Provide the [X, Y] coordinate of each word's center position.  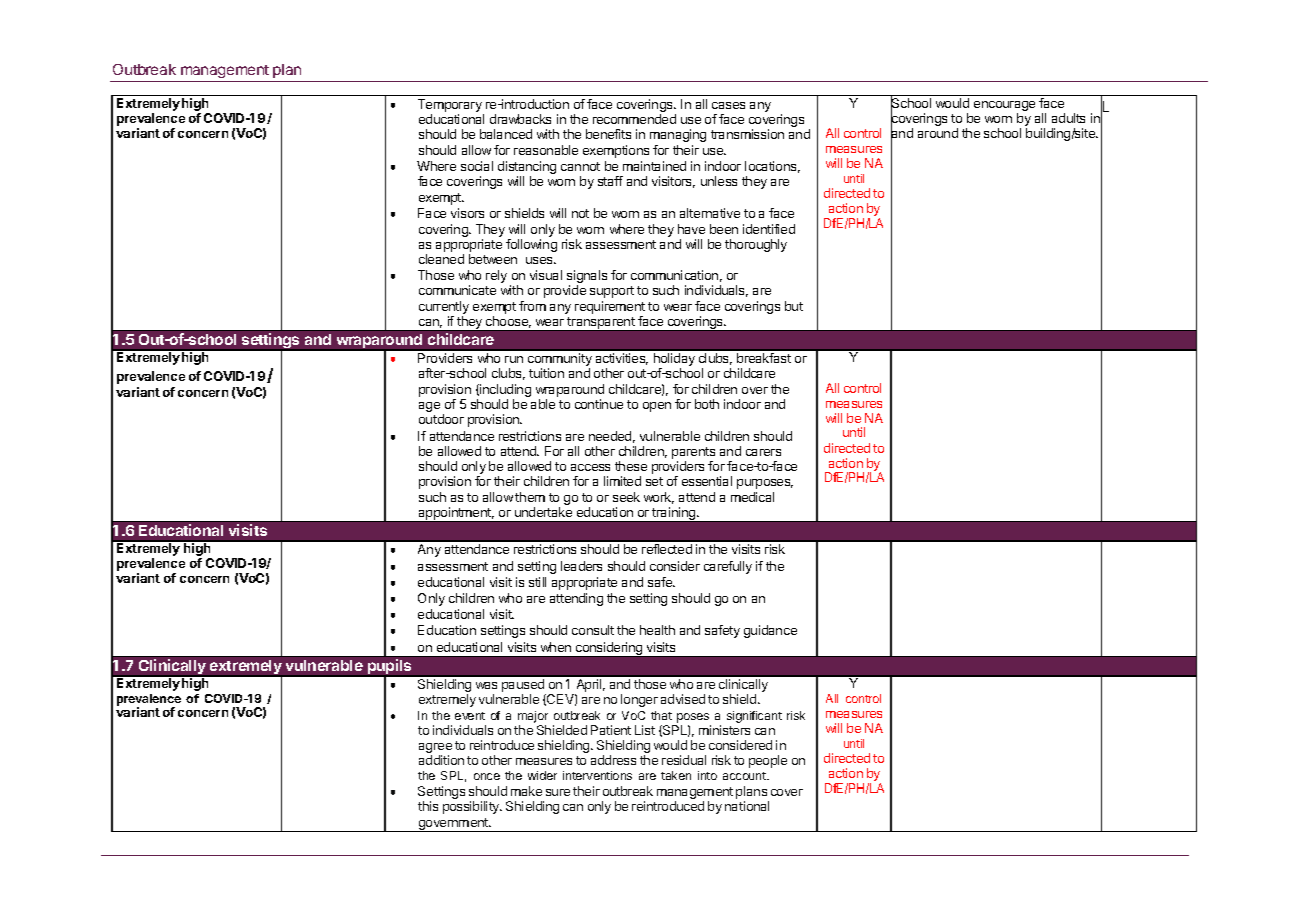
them [530, 497]
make [526, 791]
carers [763, 452]
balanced [506, 134]
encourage [1004, 107]
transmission [747, 134]
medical [752, 497]
